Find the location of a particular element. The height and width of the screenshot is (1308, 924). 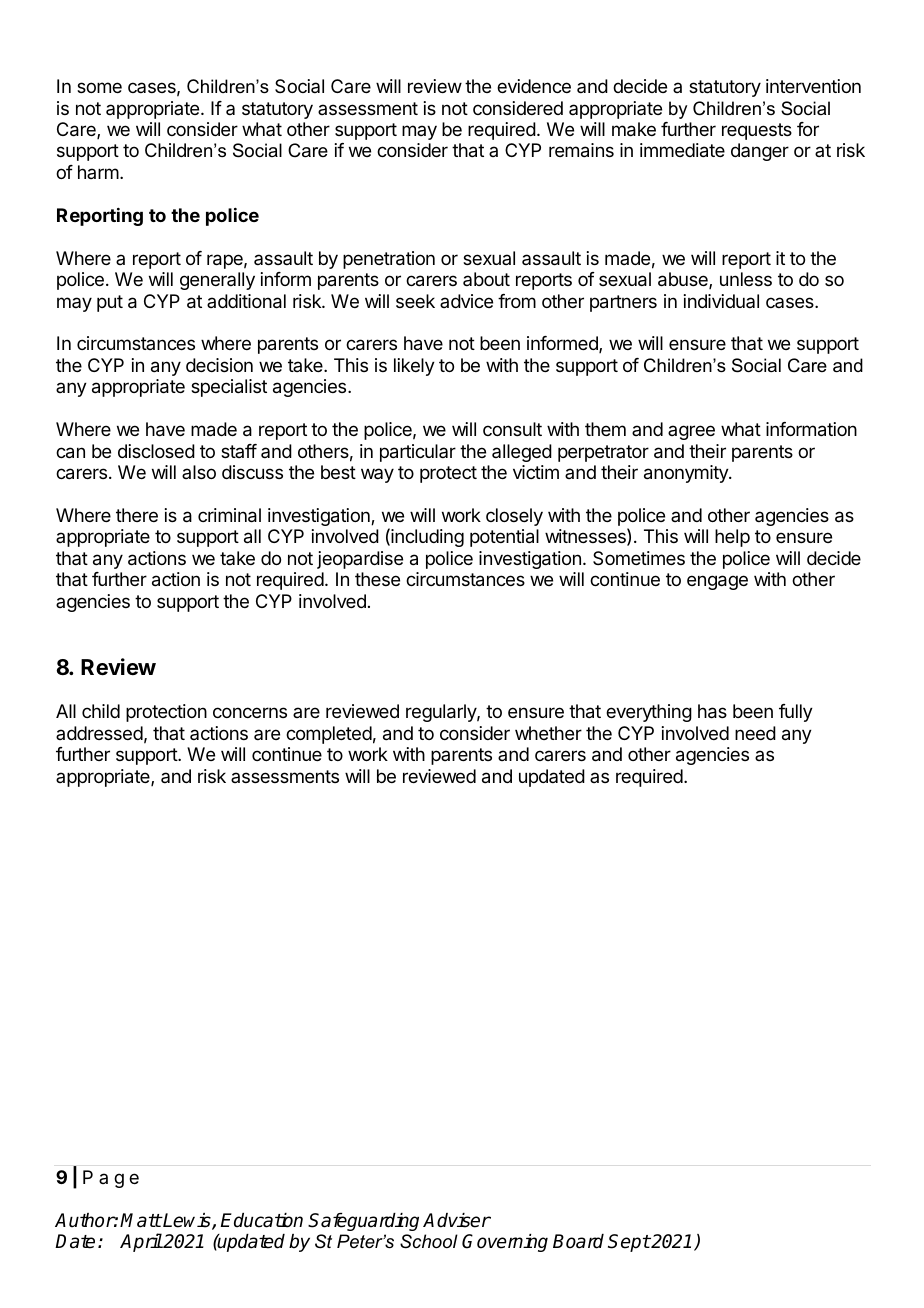

Adviser is located at coordinates (457, 1220).
